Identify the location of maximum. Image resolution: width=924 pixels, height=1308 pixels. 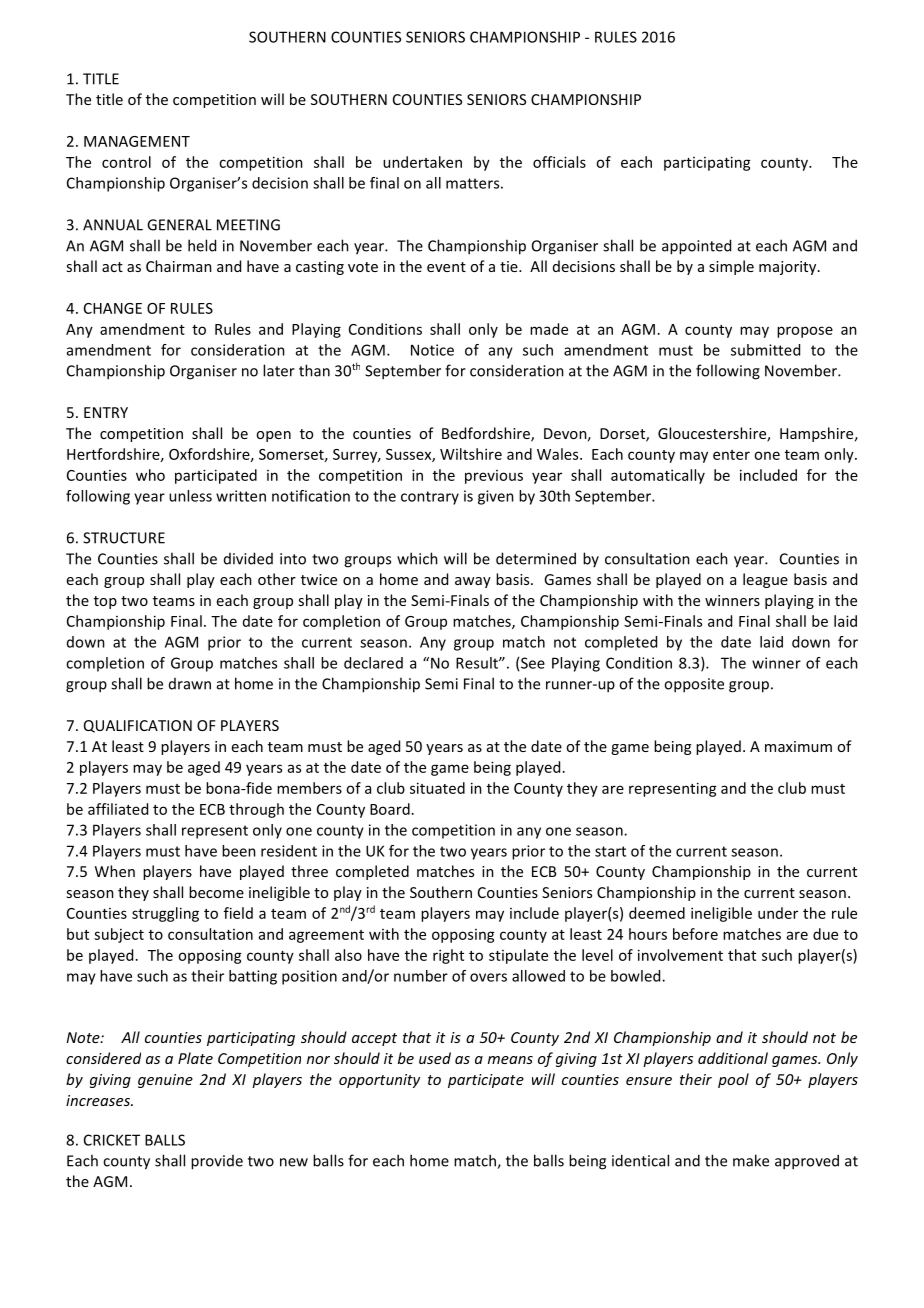
(798, 746).
